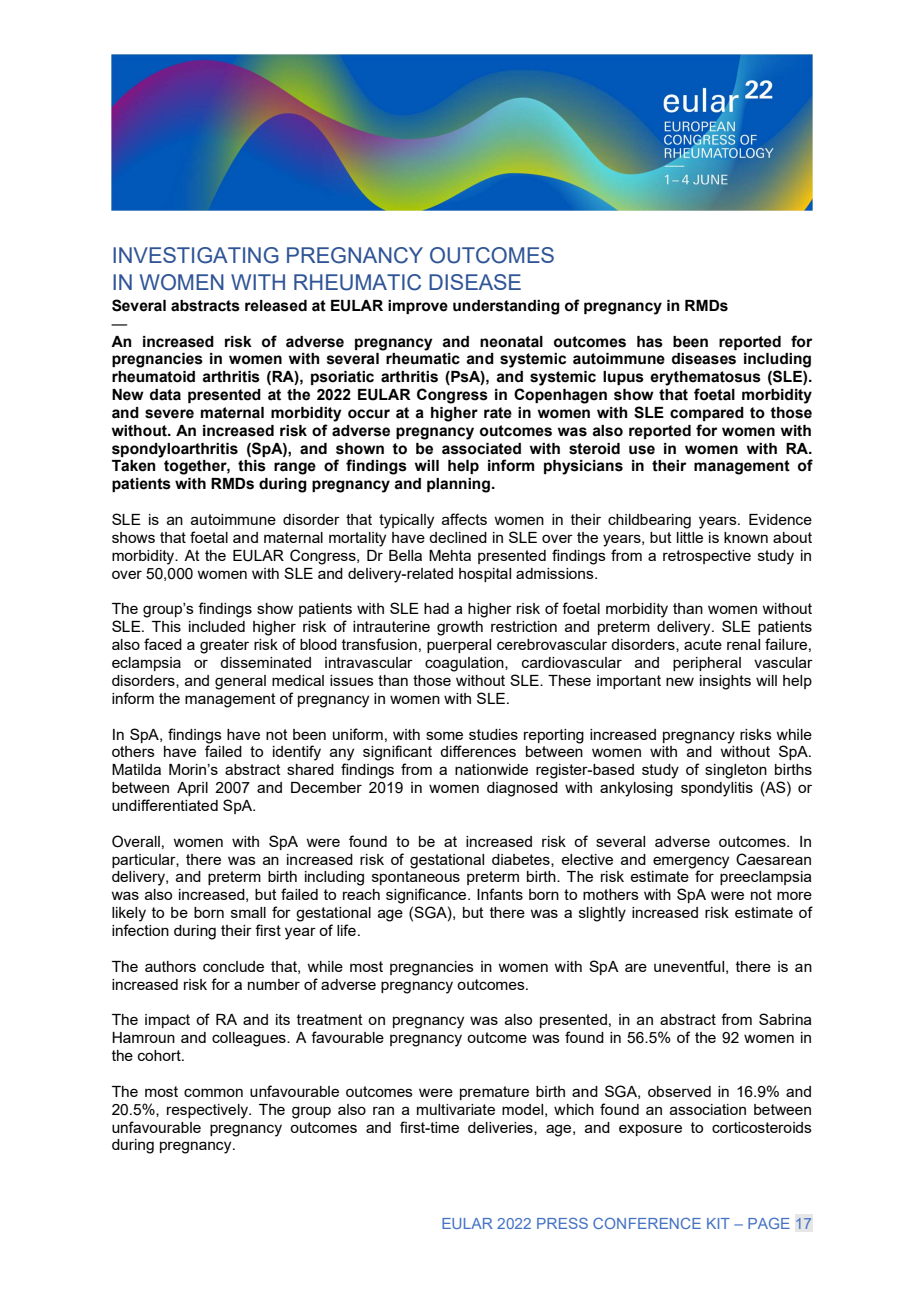  Describe the element at coordinates (650, 342) in the screenshot. I see `has` at that location.
